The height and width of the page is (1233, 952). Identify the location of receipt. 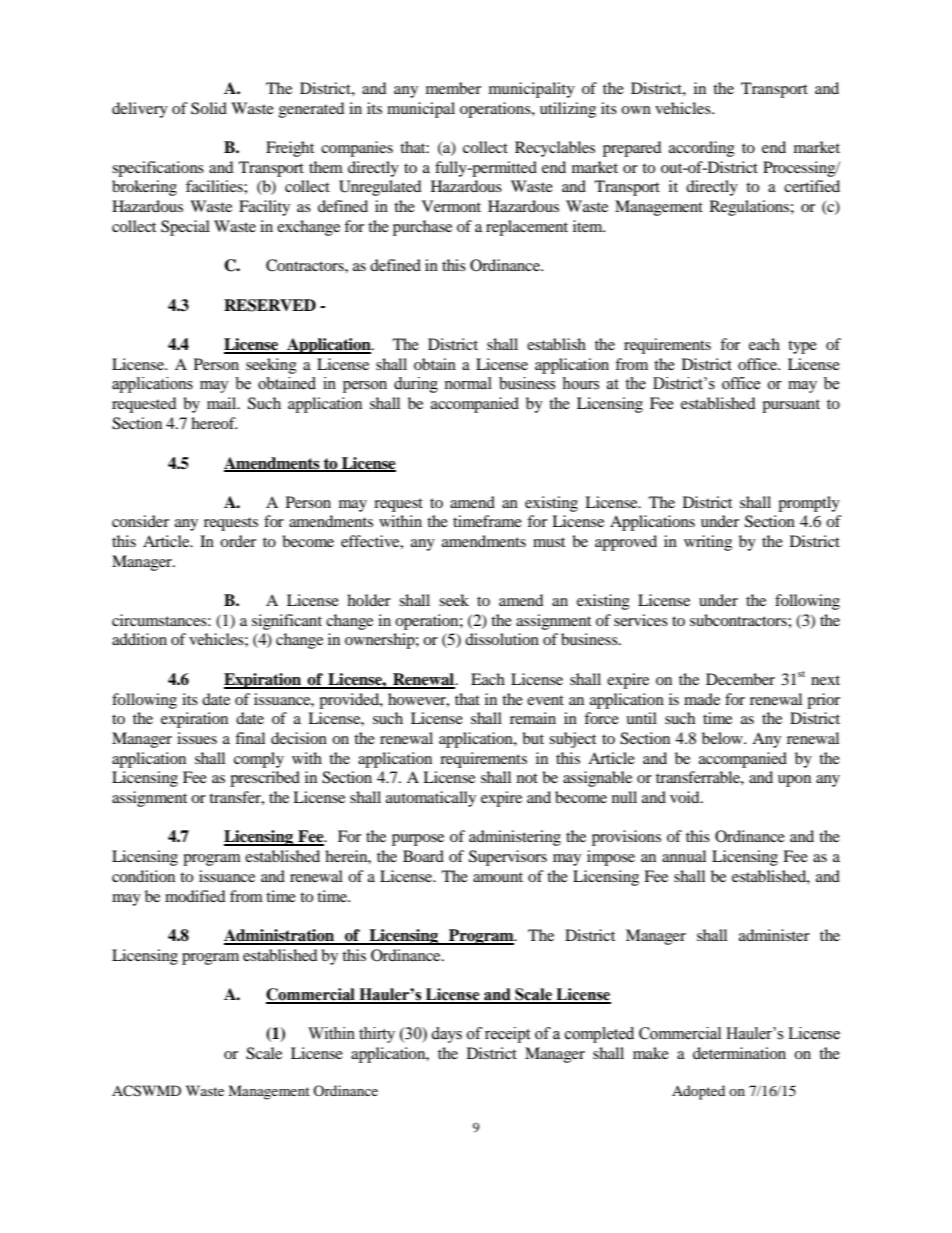
(507, 1035).
